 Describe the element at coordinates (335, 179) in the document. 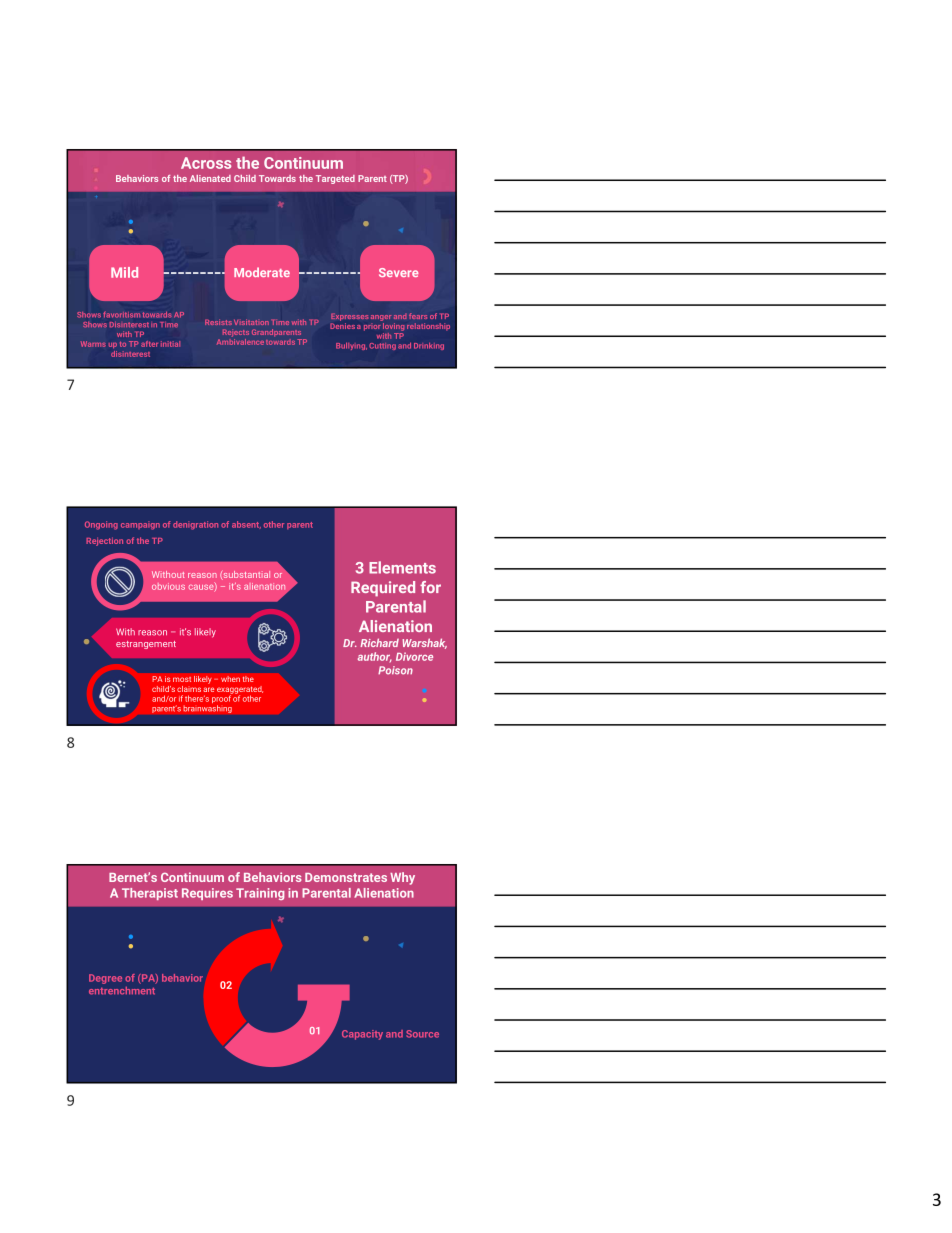

I see `Targeted` at that location.
